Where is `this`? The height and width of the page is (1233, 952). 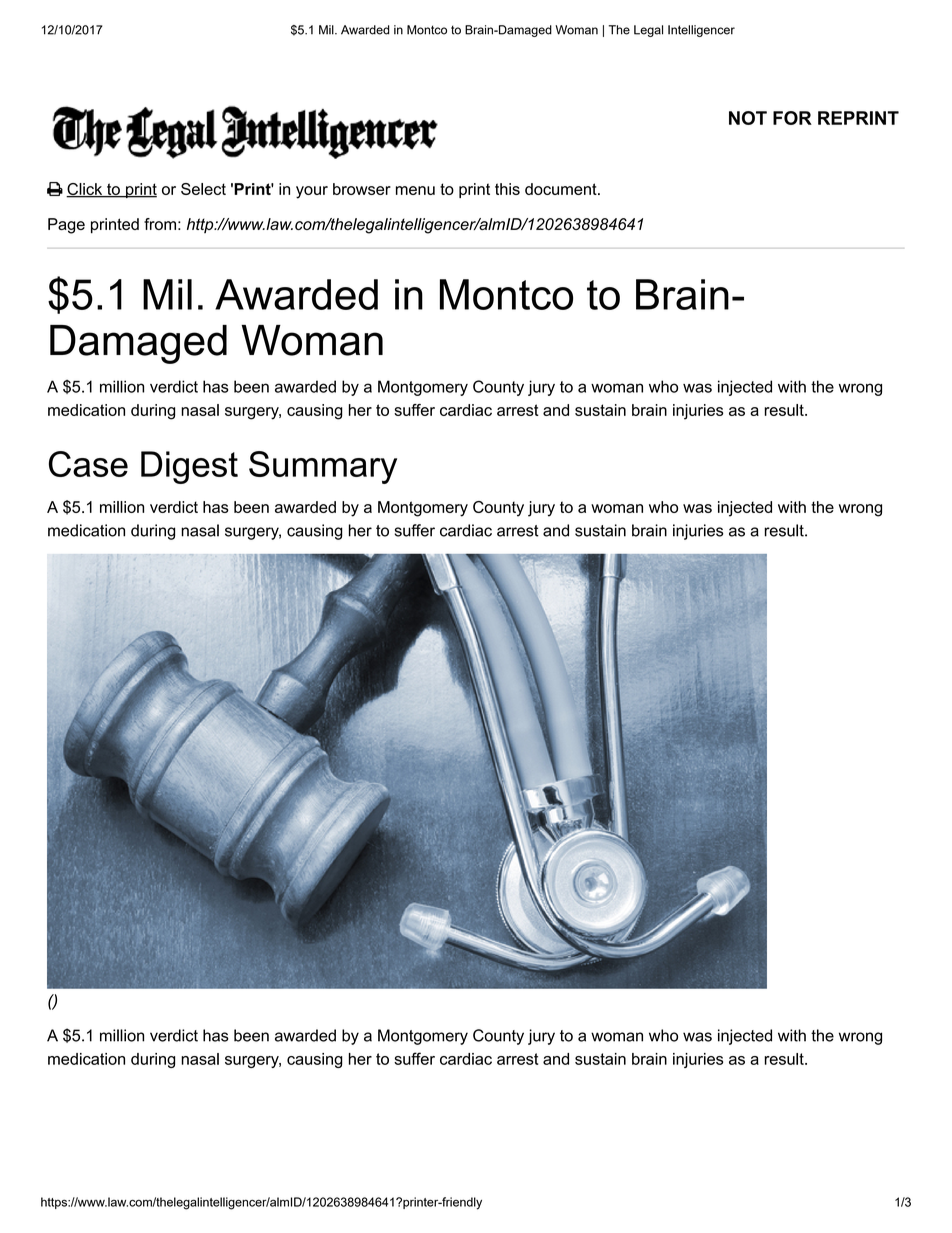 this is located at coordinates (507, 189).
